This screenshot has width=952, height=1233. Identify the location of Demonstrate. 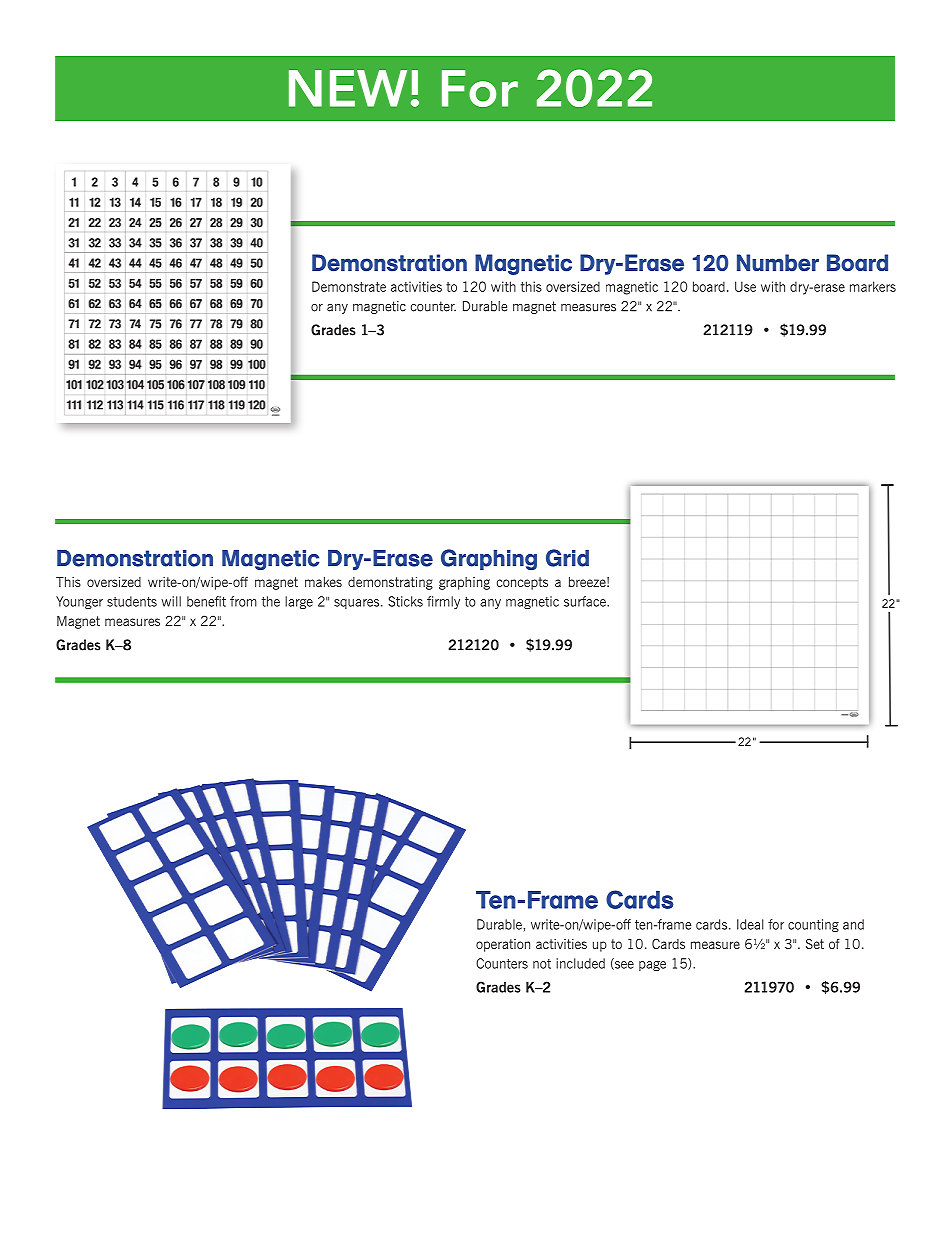
(349, 286).
